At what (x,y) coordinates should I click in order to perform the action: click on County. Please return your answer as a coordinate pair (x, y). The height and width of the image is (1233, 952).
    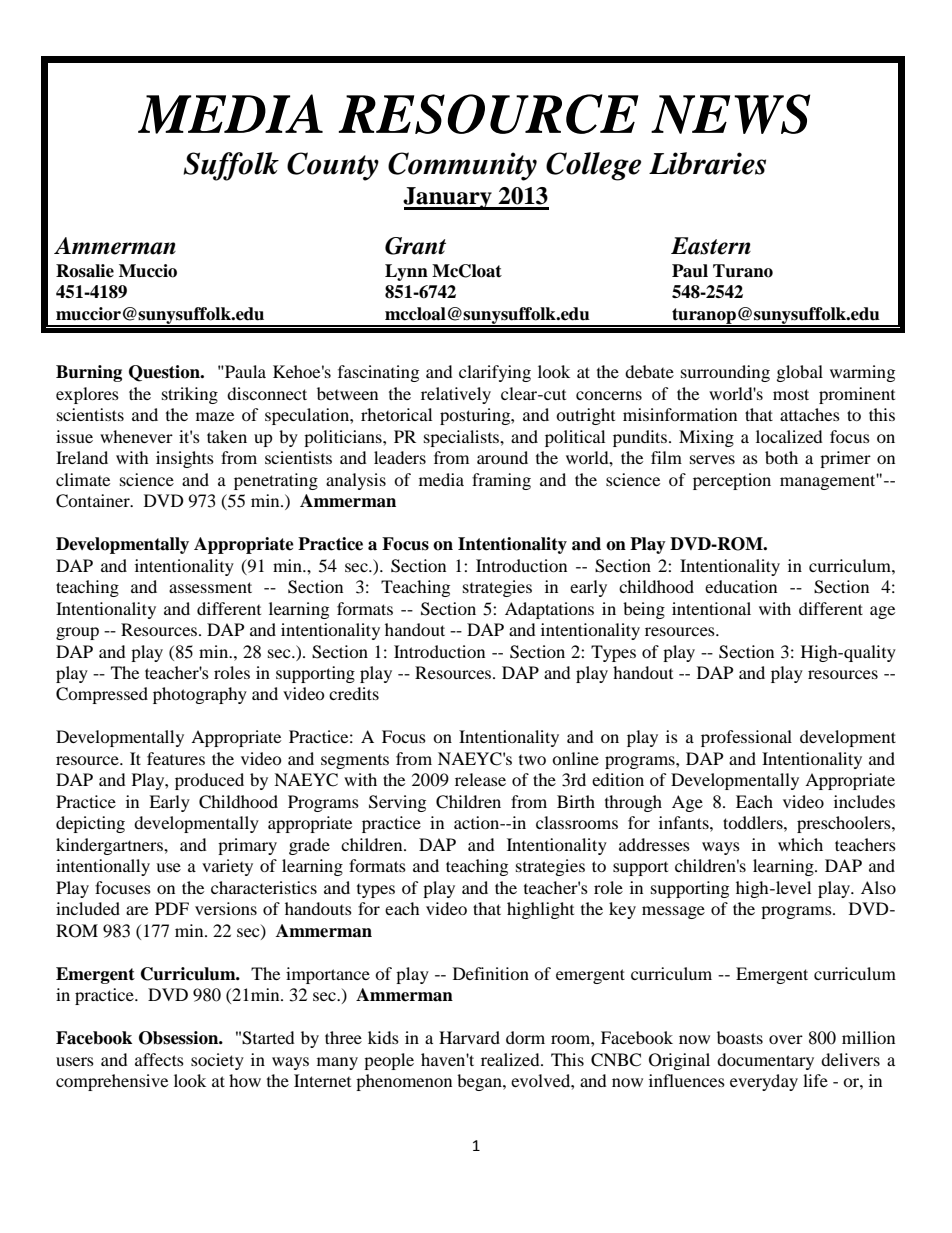
    Looking at the image, I should click on (333, 166).
